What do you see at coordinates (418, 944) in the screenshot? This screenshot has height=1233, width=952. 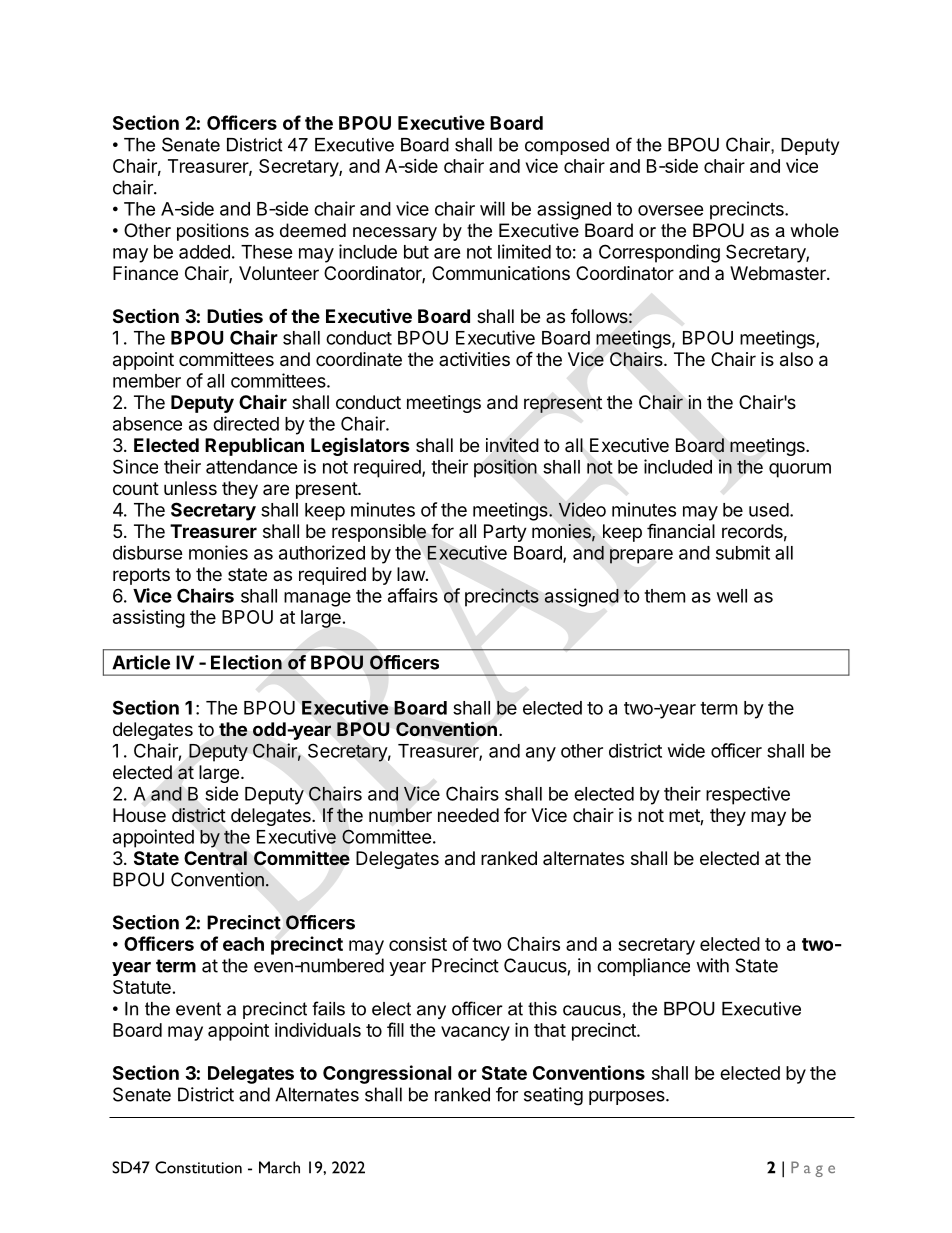 I see `consist` at bounding box center [418, 944].
